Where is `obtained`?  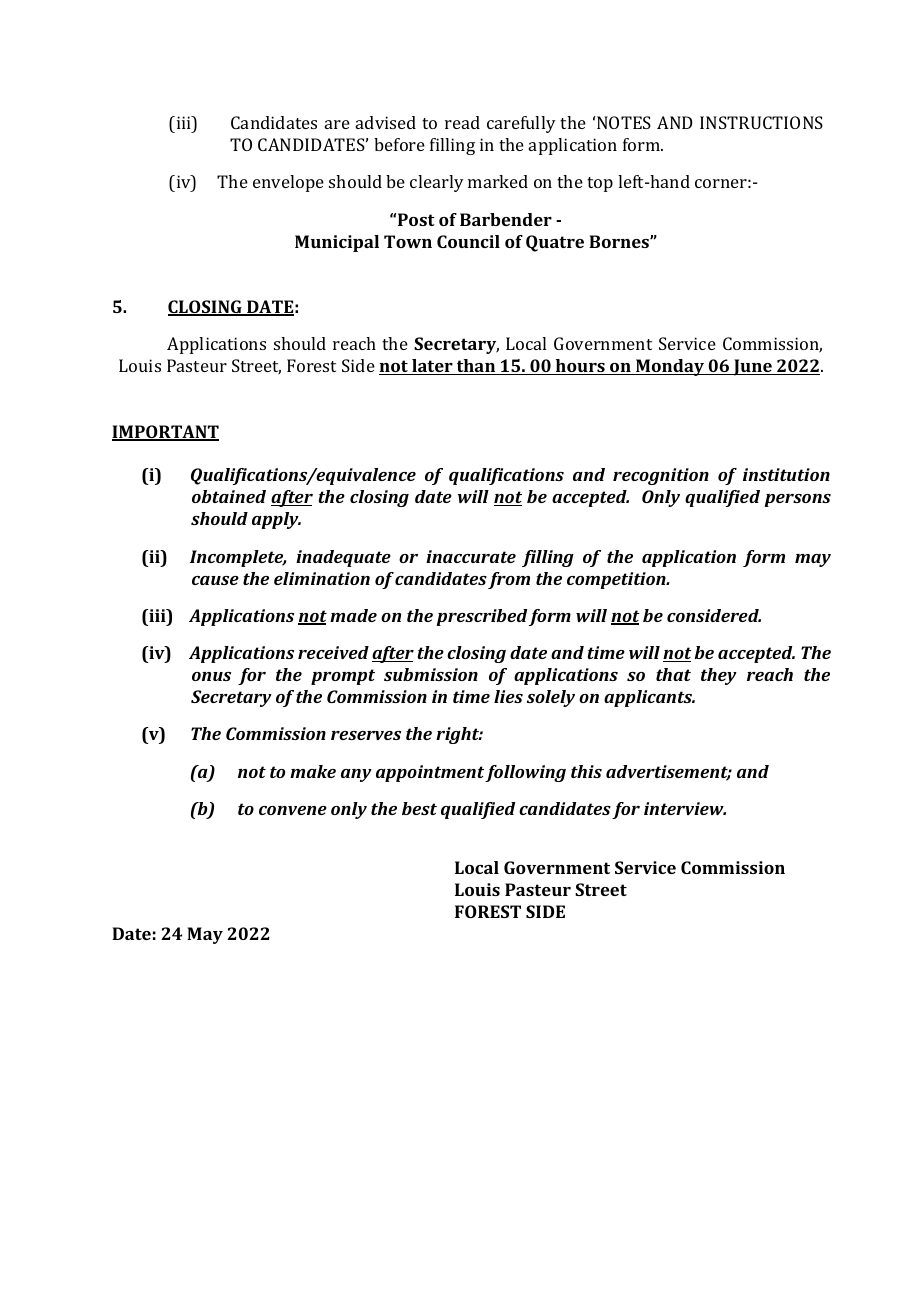
obtained is located at coordinates (229, 496).
